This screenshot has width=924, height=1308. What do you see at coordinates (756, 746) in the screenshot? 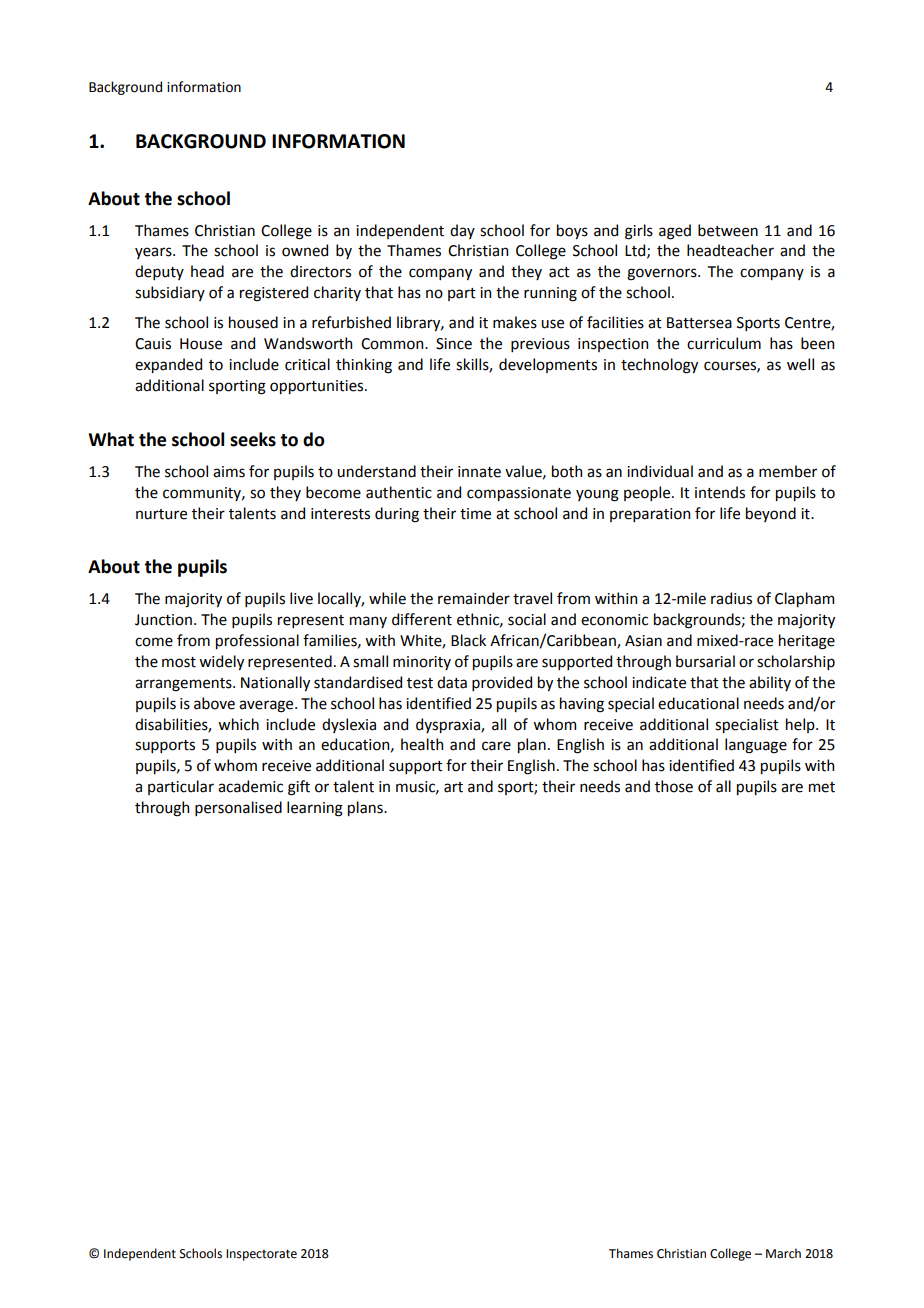
I see `language` at bounding box center [756, 746].
